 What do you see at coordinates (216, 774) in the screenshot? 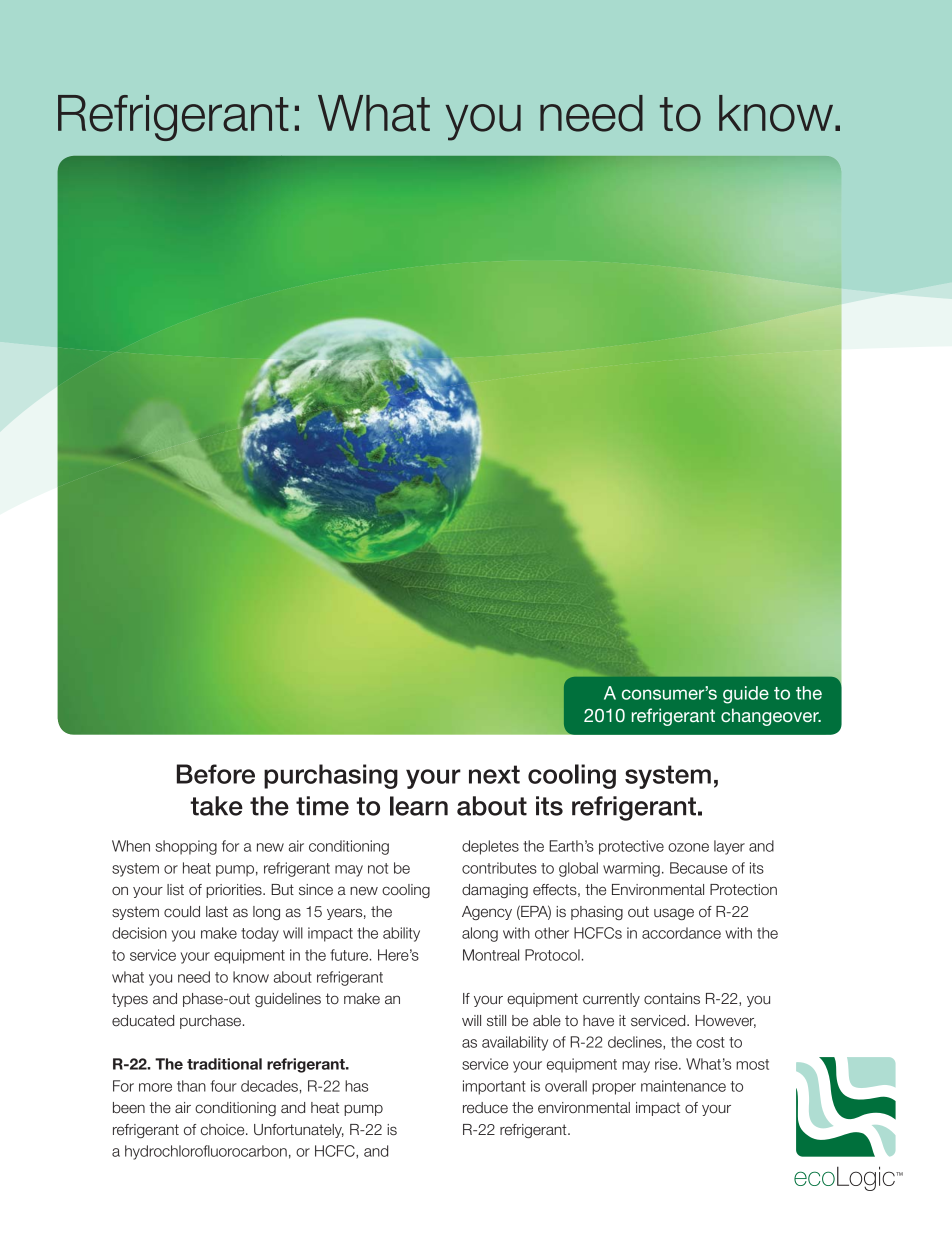
I see `Before` at bounding box center [216, 774].
